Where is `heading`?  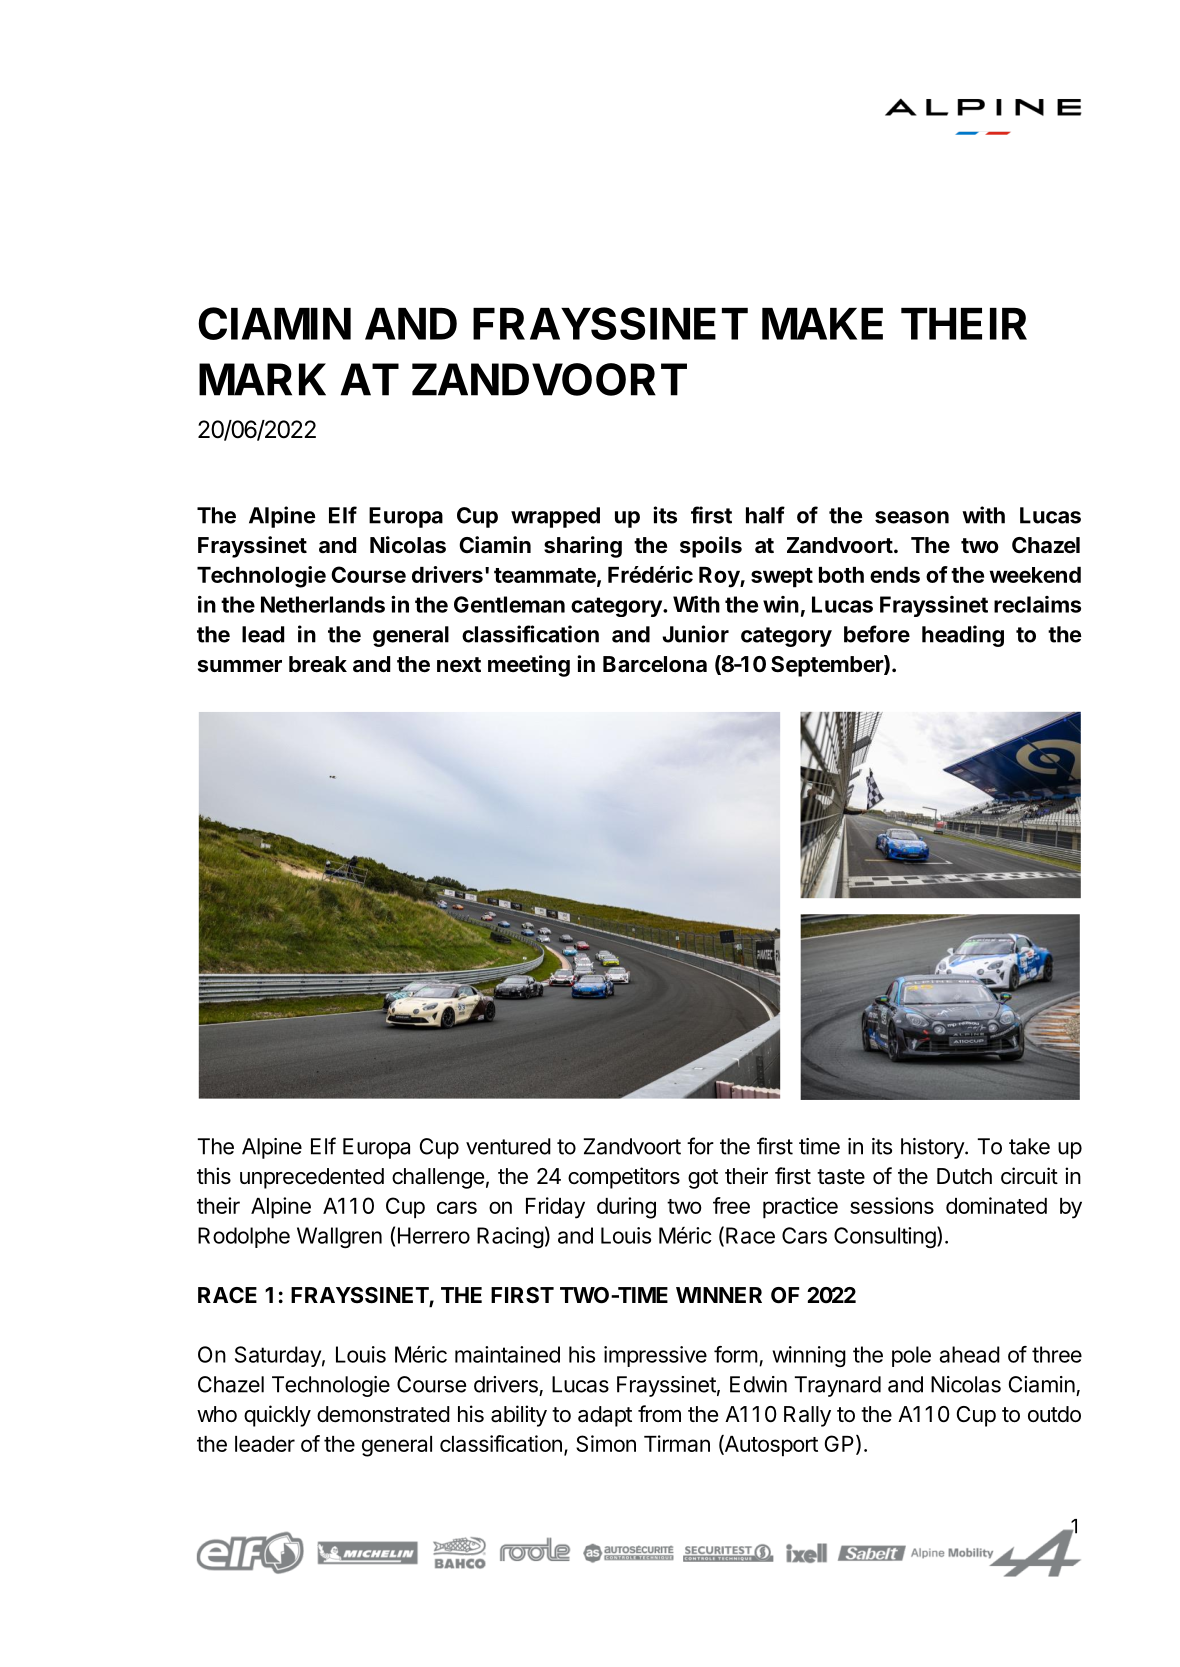
heading is located at coordinates (963, 636).
